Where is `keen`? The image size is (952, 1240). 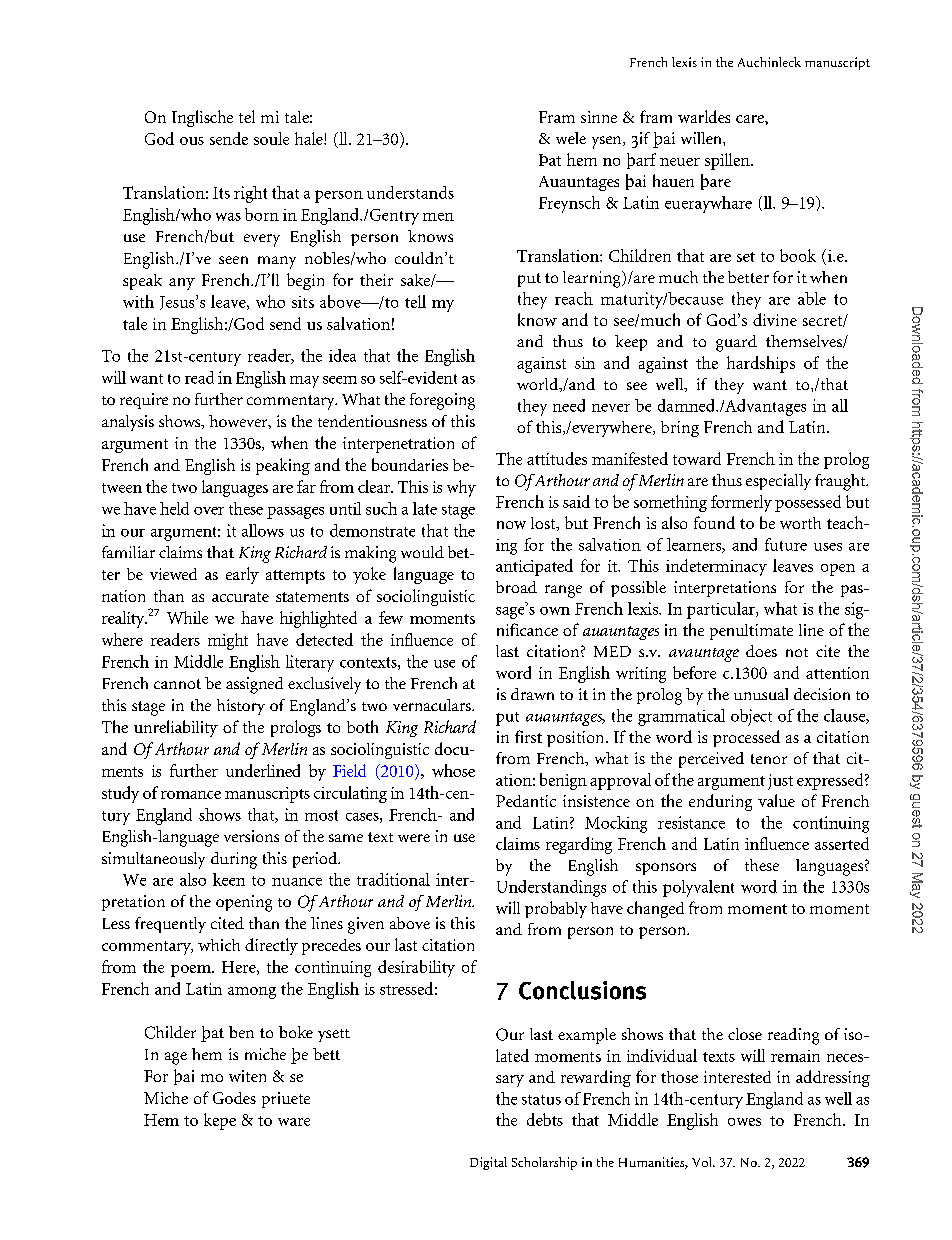
keen is located at coordinates (229, 879).
